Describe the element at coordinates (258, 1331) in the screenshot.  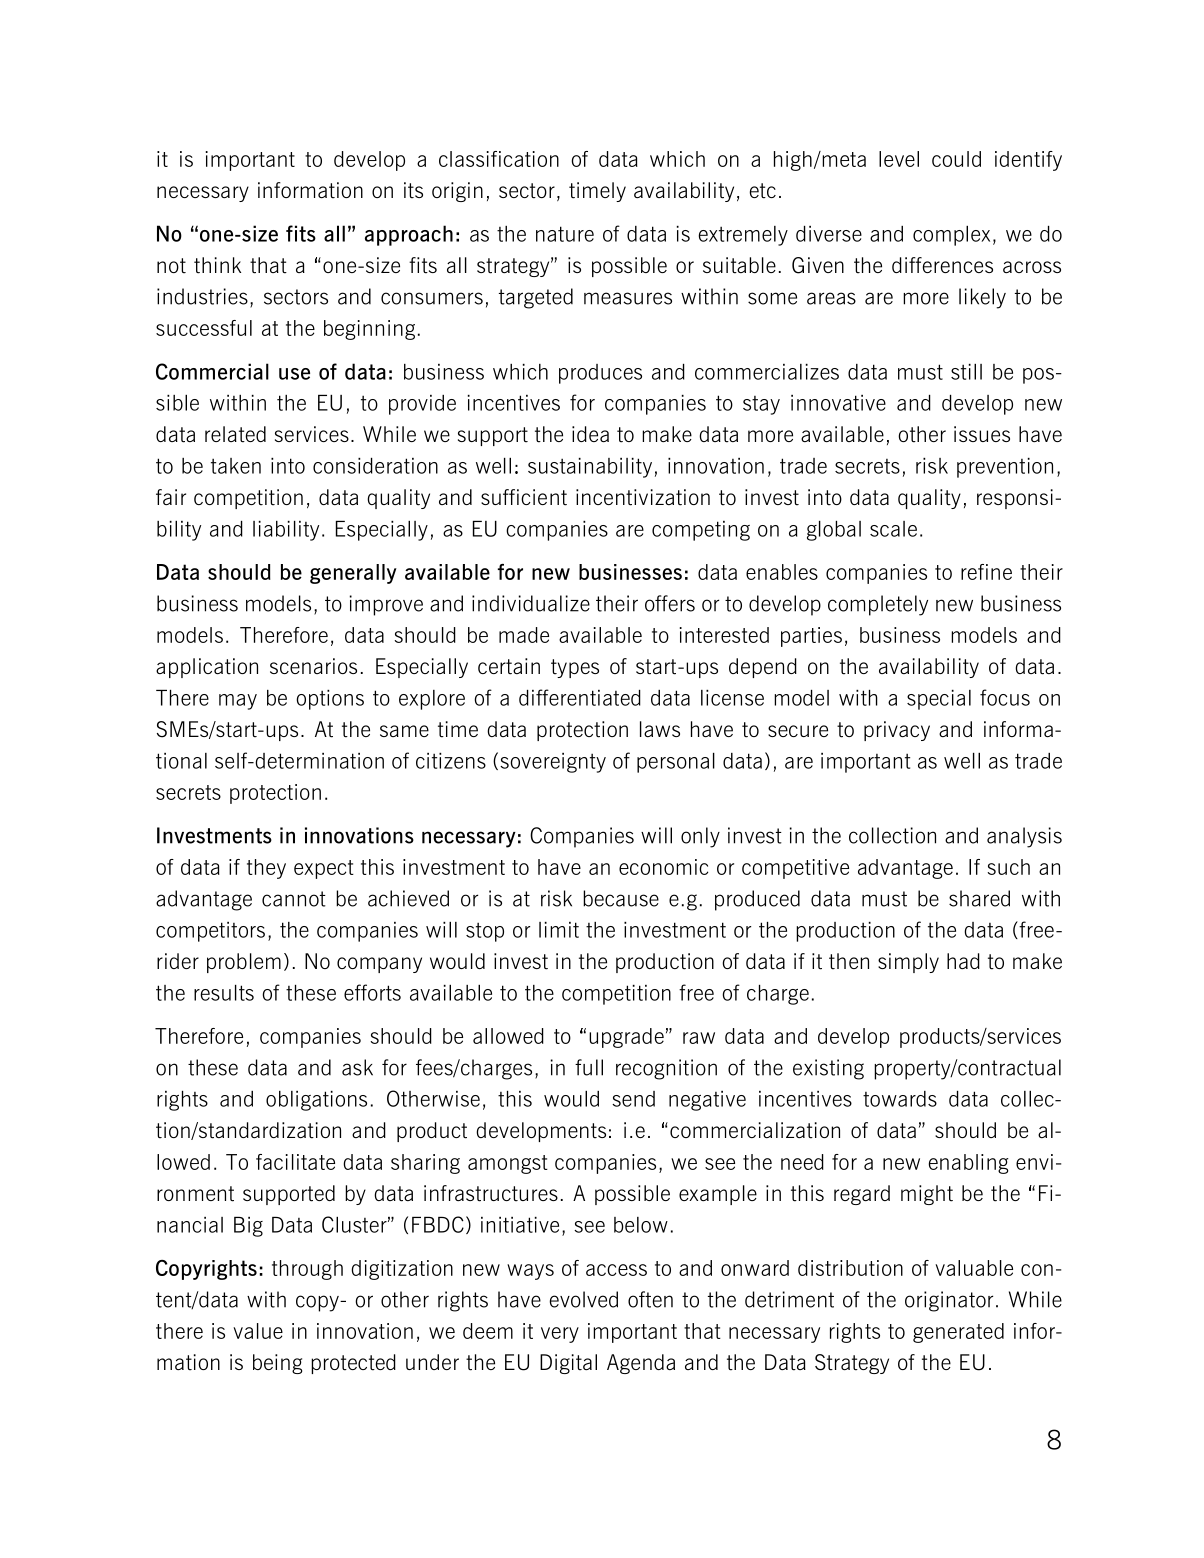
I see `value` at that location.
